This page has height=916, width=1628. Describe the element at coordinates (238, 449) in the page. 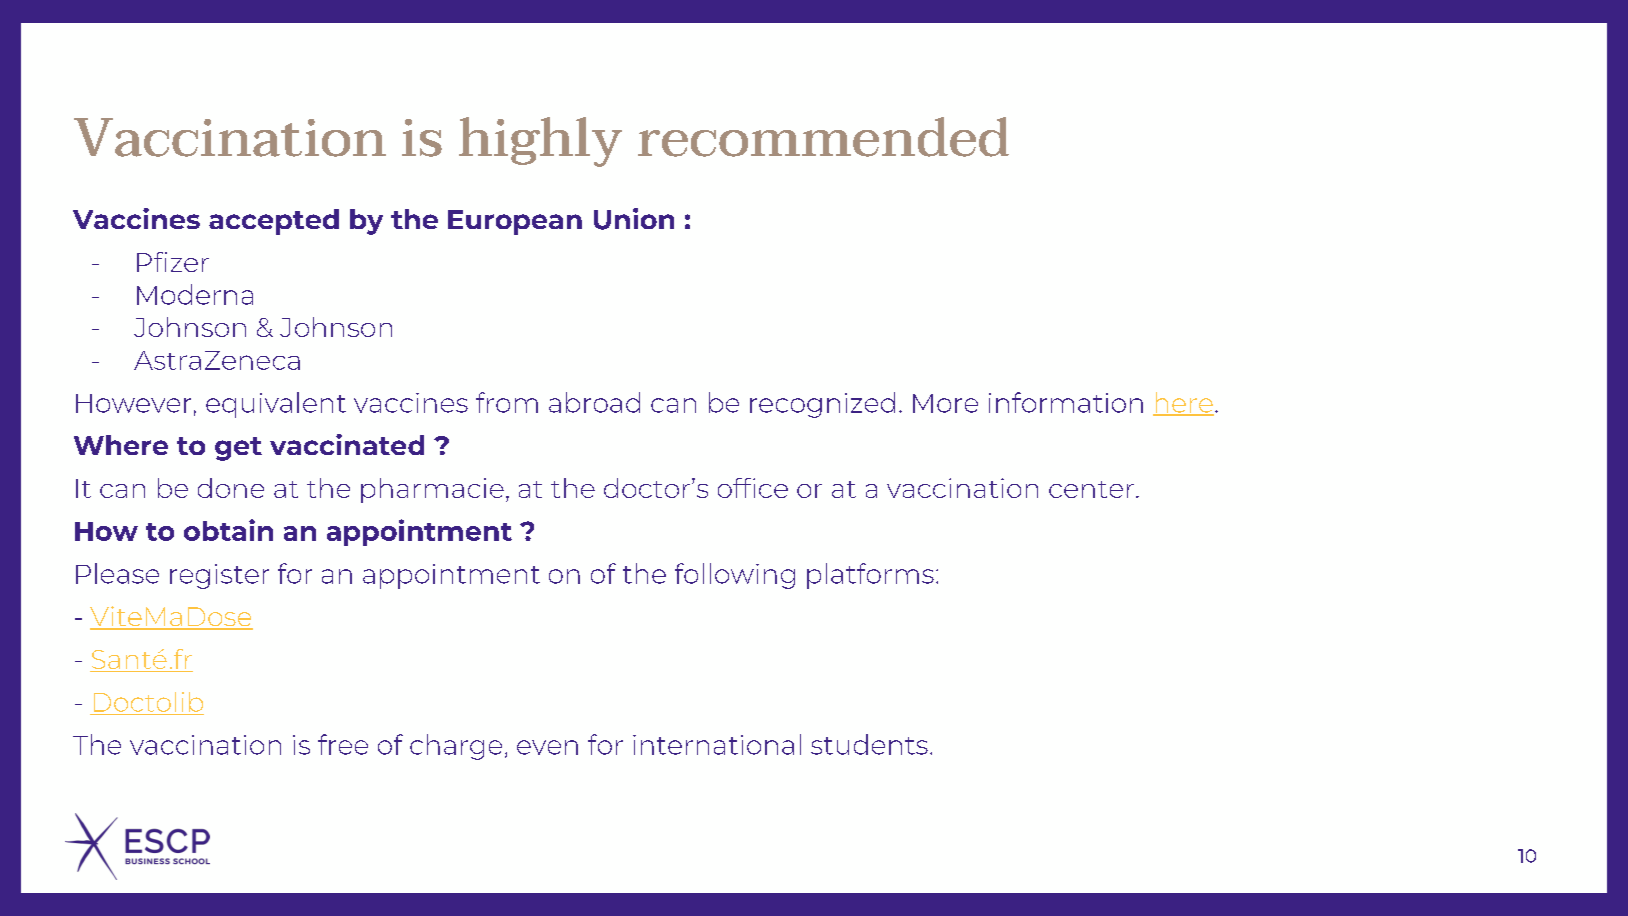

I see `get` at that location.
